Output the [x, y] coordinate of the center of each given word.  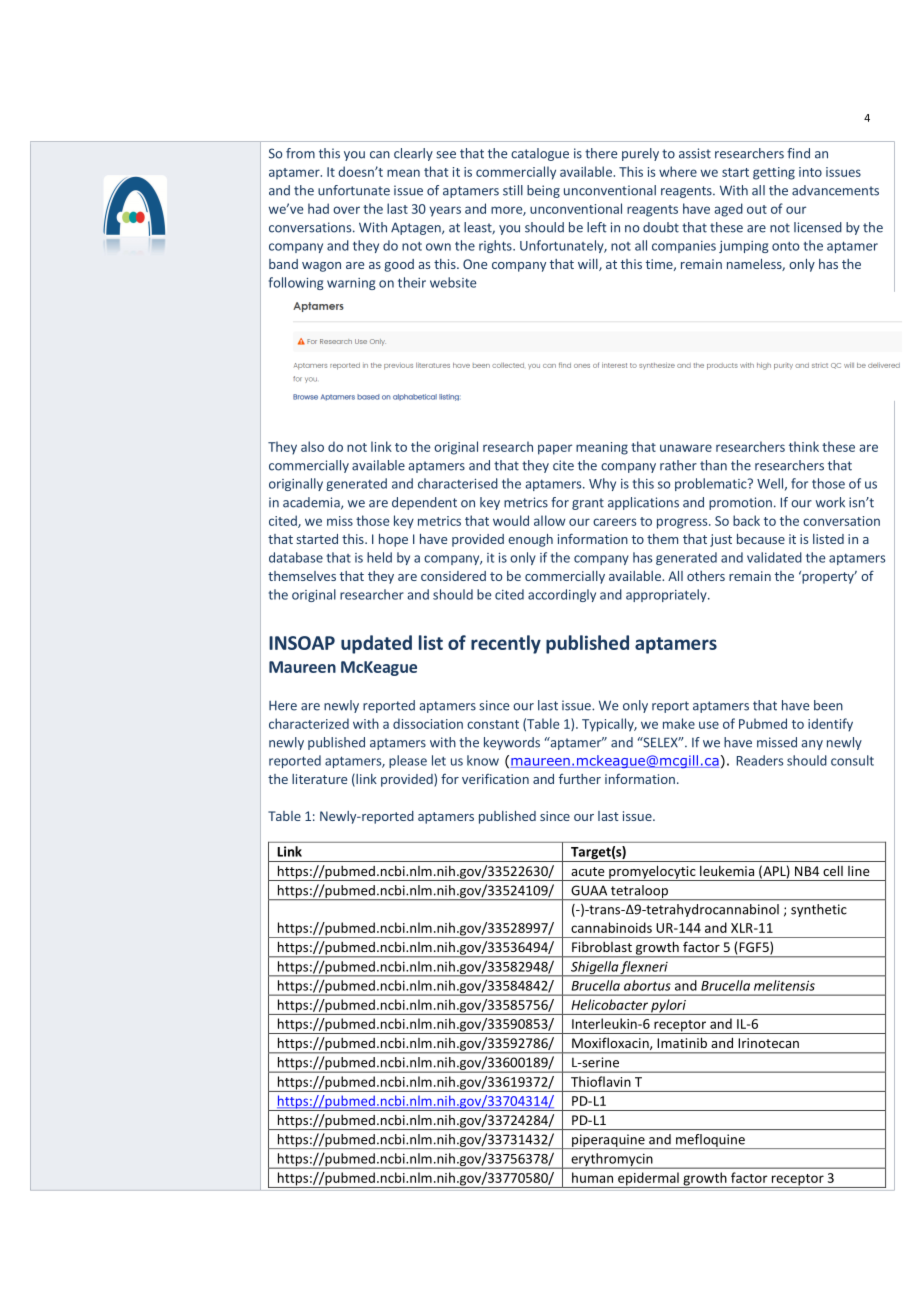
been [828, 705]
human [592, 1177]
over [346, 210]
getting [774, 173]
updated [376, 644]
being [543, 191]
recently [506, 644]
